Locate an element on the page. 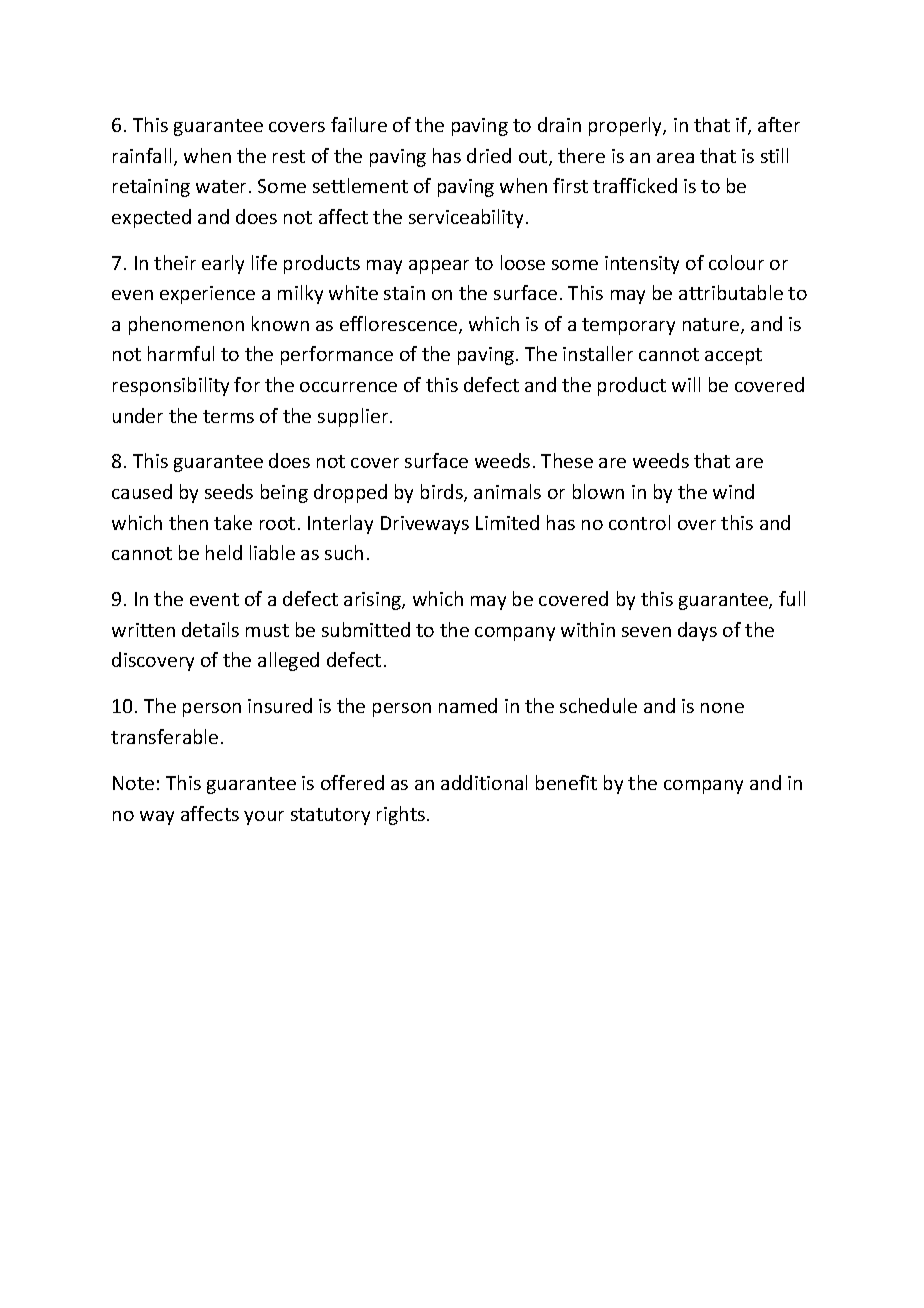 This page has width=924, height=1308. rainfall is located at coordinates (142, 155).
